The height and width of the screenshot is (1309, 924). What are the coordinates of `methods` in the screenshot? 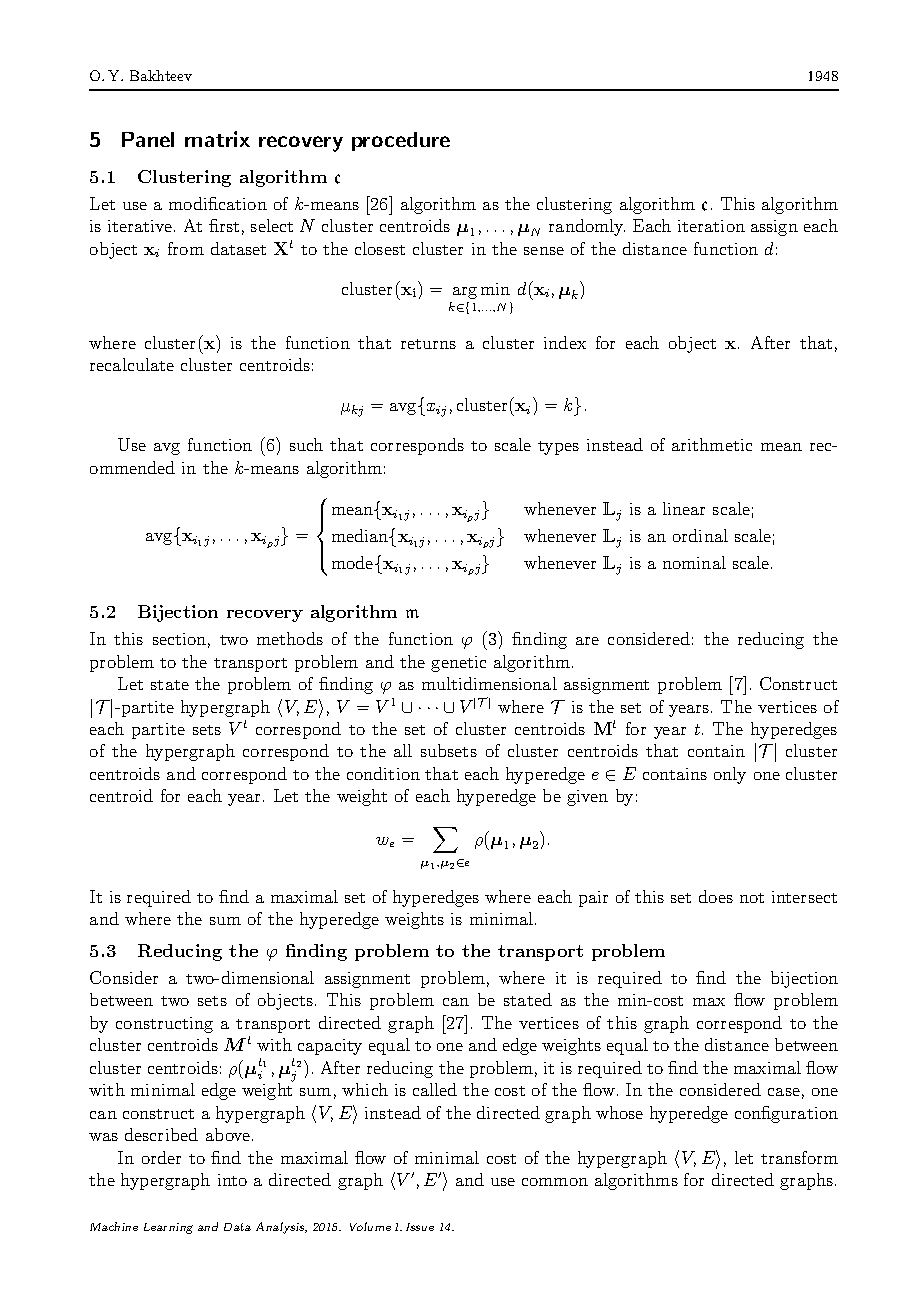 It's located at (290, 638).
